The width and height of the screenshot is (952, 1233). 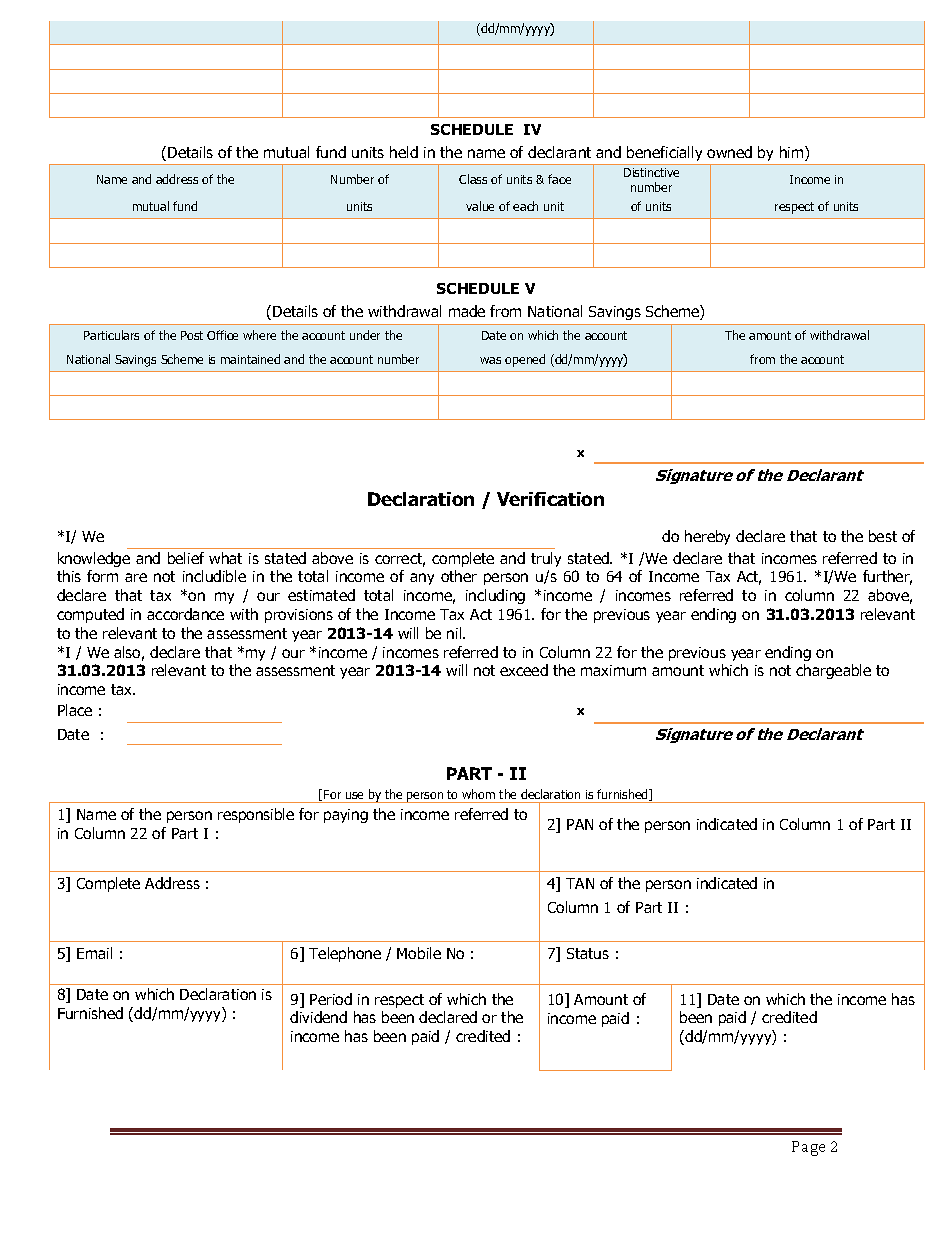 What do you see at coordinates (318, 1017) in the screenshot?
I see `dividend` at bounding box center [318, 1017].
